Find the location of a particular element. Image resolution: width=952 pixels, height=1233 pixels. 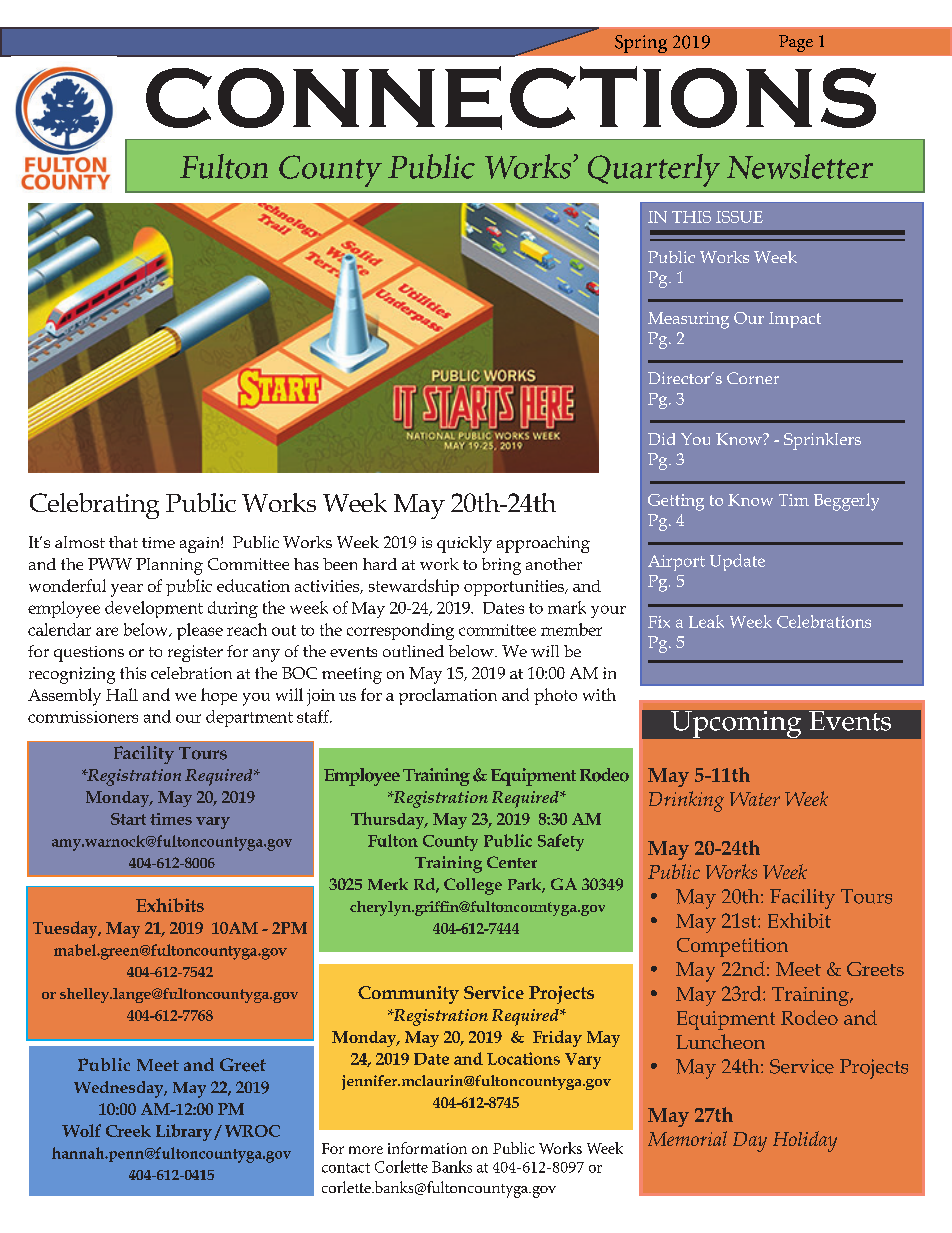

ISSUE is located at coordinates (739, 217).
